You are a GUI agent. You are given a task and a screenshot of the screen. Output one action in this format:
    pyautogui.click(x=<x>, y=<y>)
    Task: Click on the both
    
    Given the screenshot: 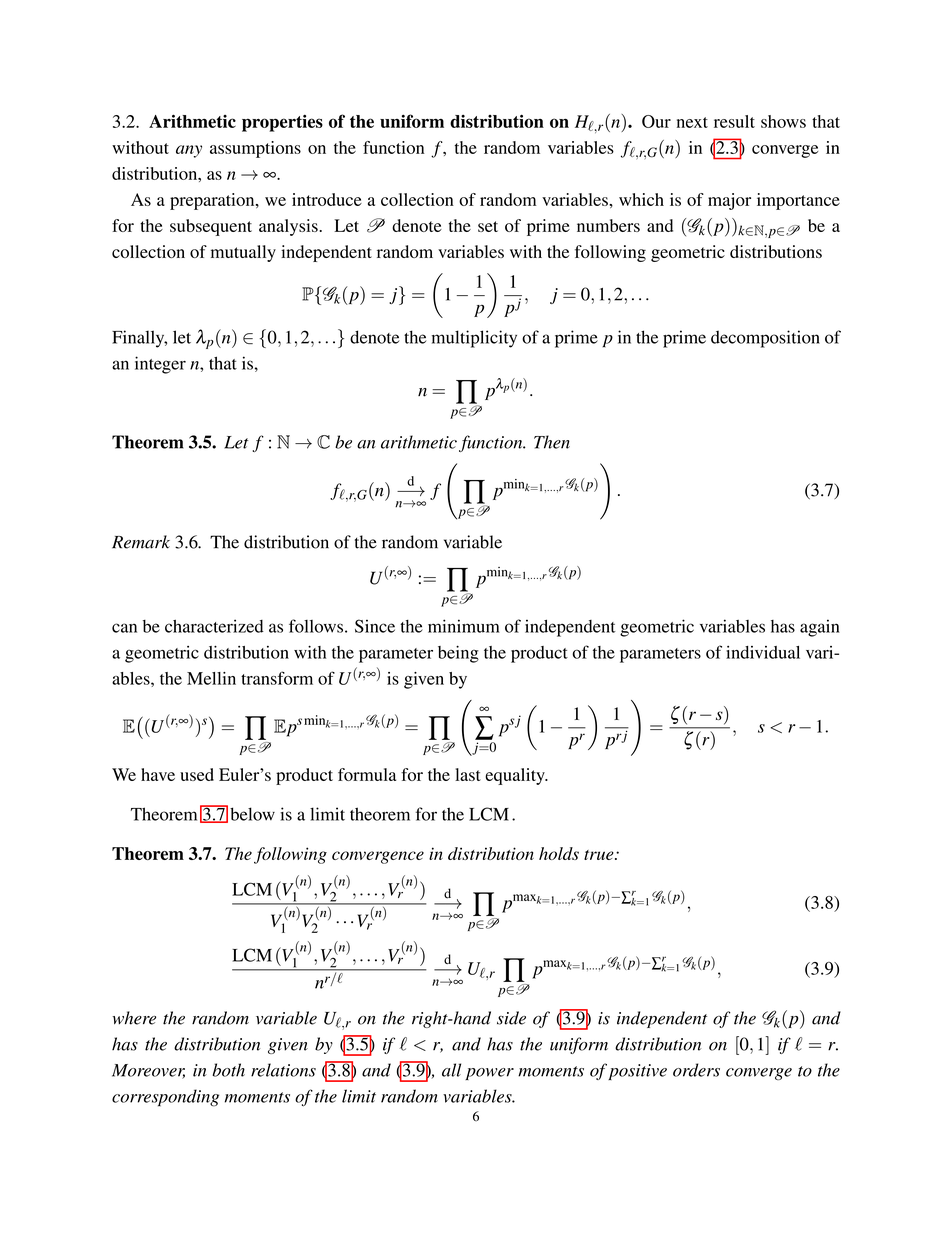 What is the action you would take?
    pyautogui.click(x=228, y=1070)
